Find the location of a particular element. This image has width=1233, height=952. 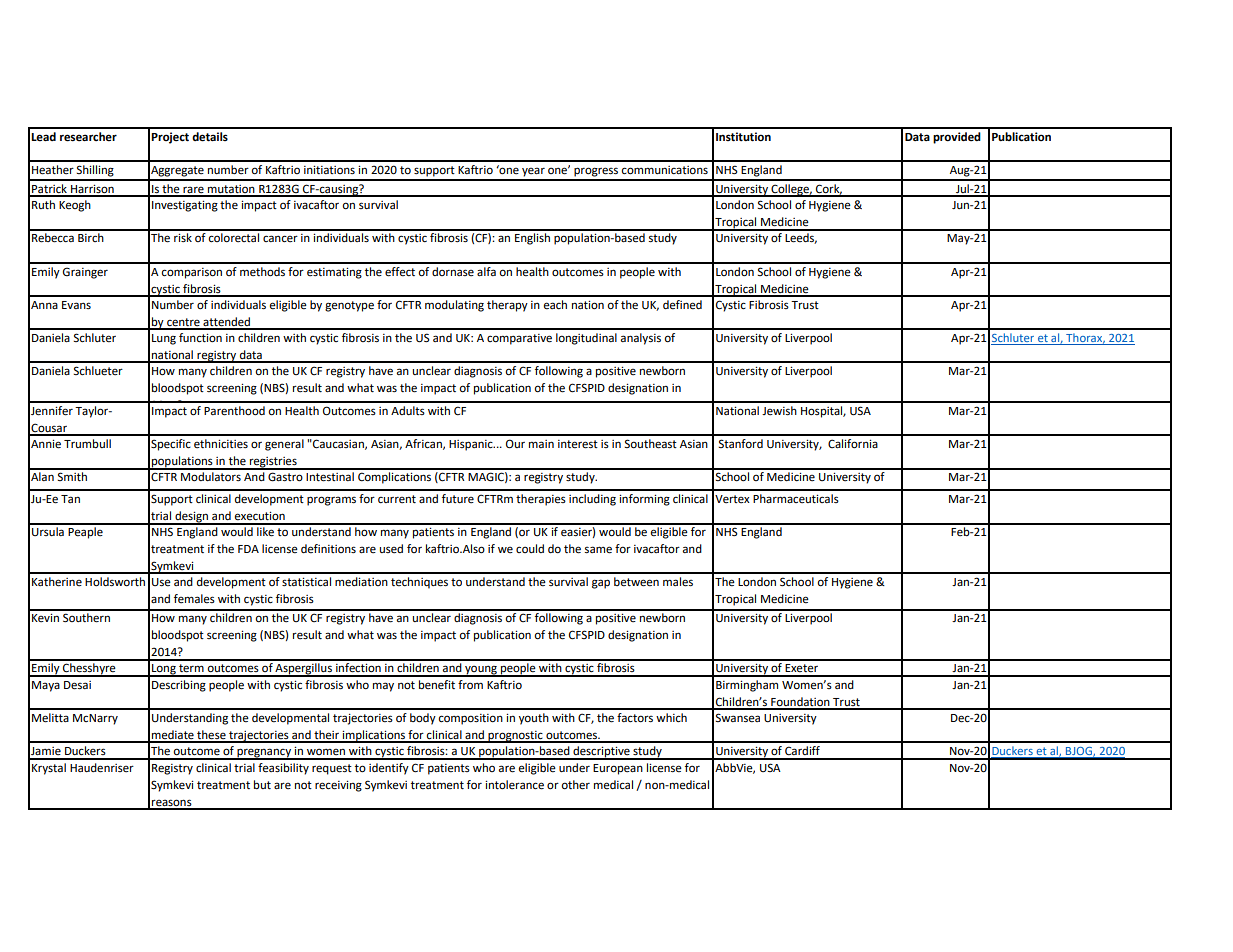

ethnicities is located at coordinates (221, 444).
